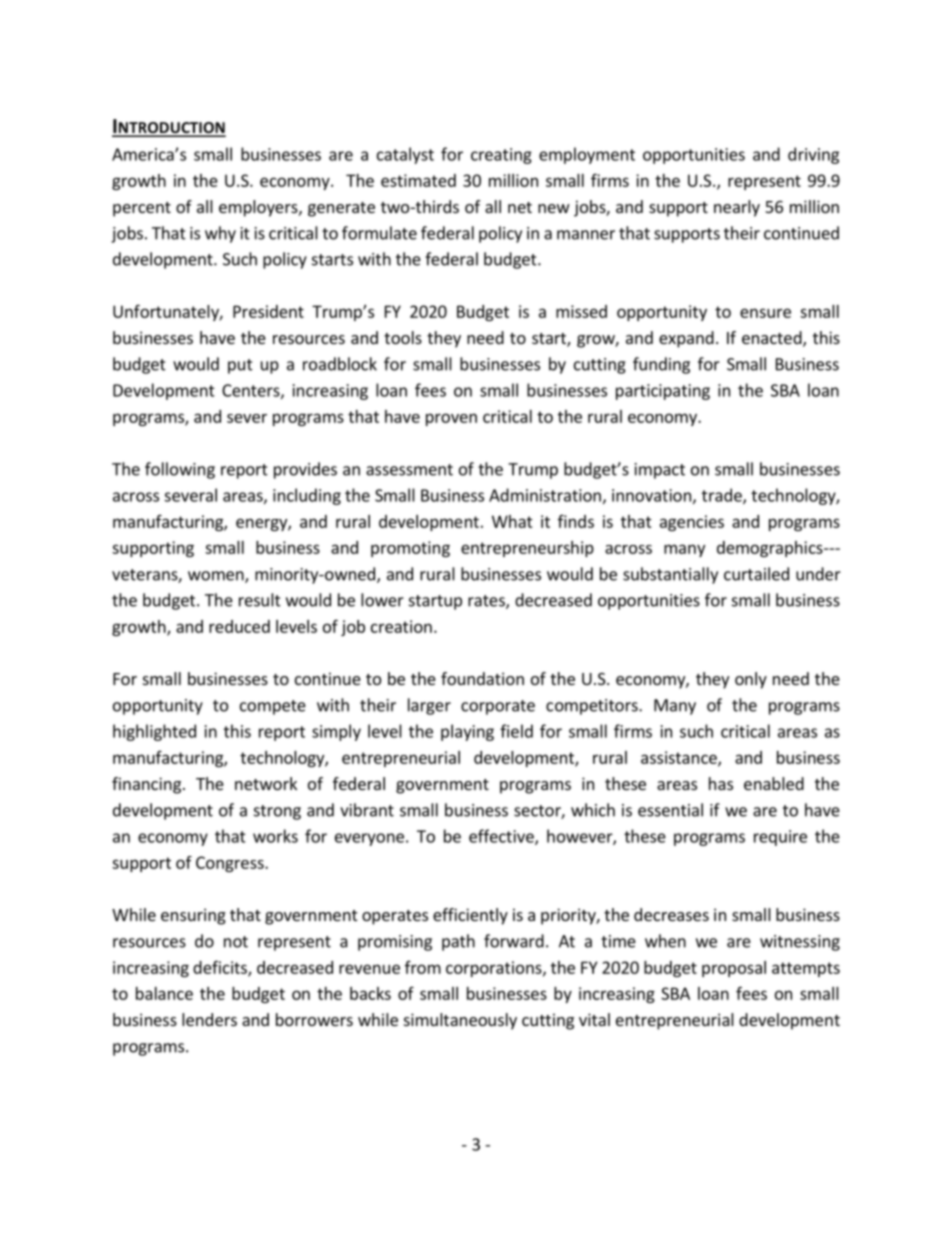 The width and height of the screenshot is (952, 1233). What do you see at coordinates (495, 969) in the screenshot?
I see `corporations` at bounding box center [495, 969].
